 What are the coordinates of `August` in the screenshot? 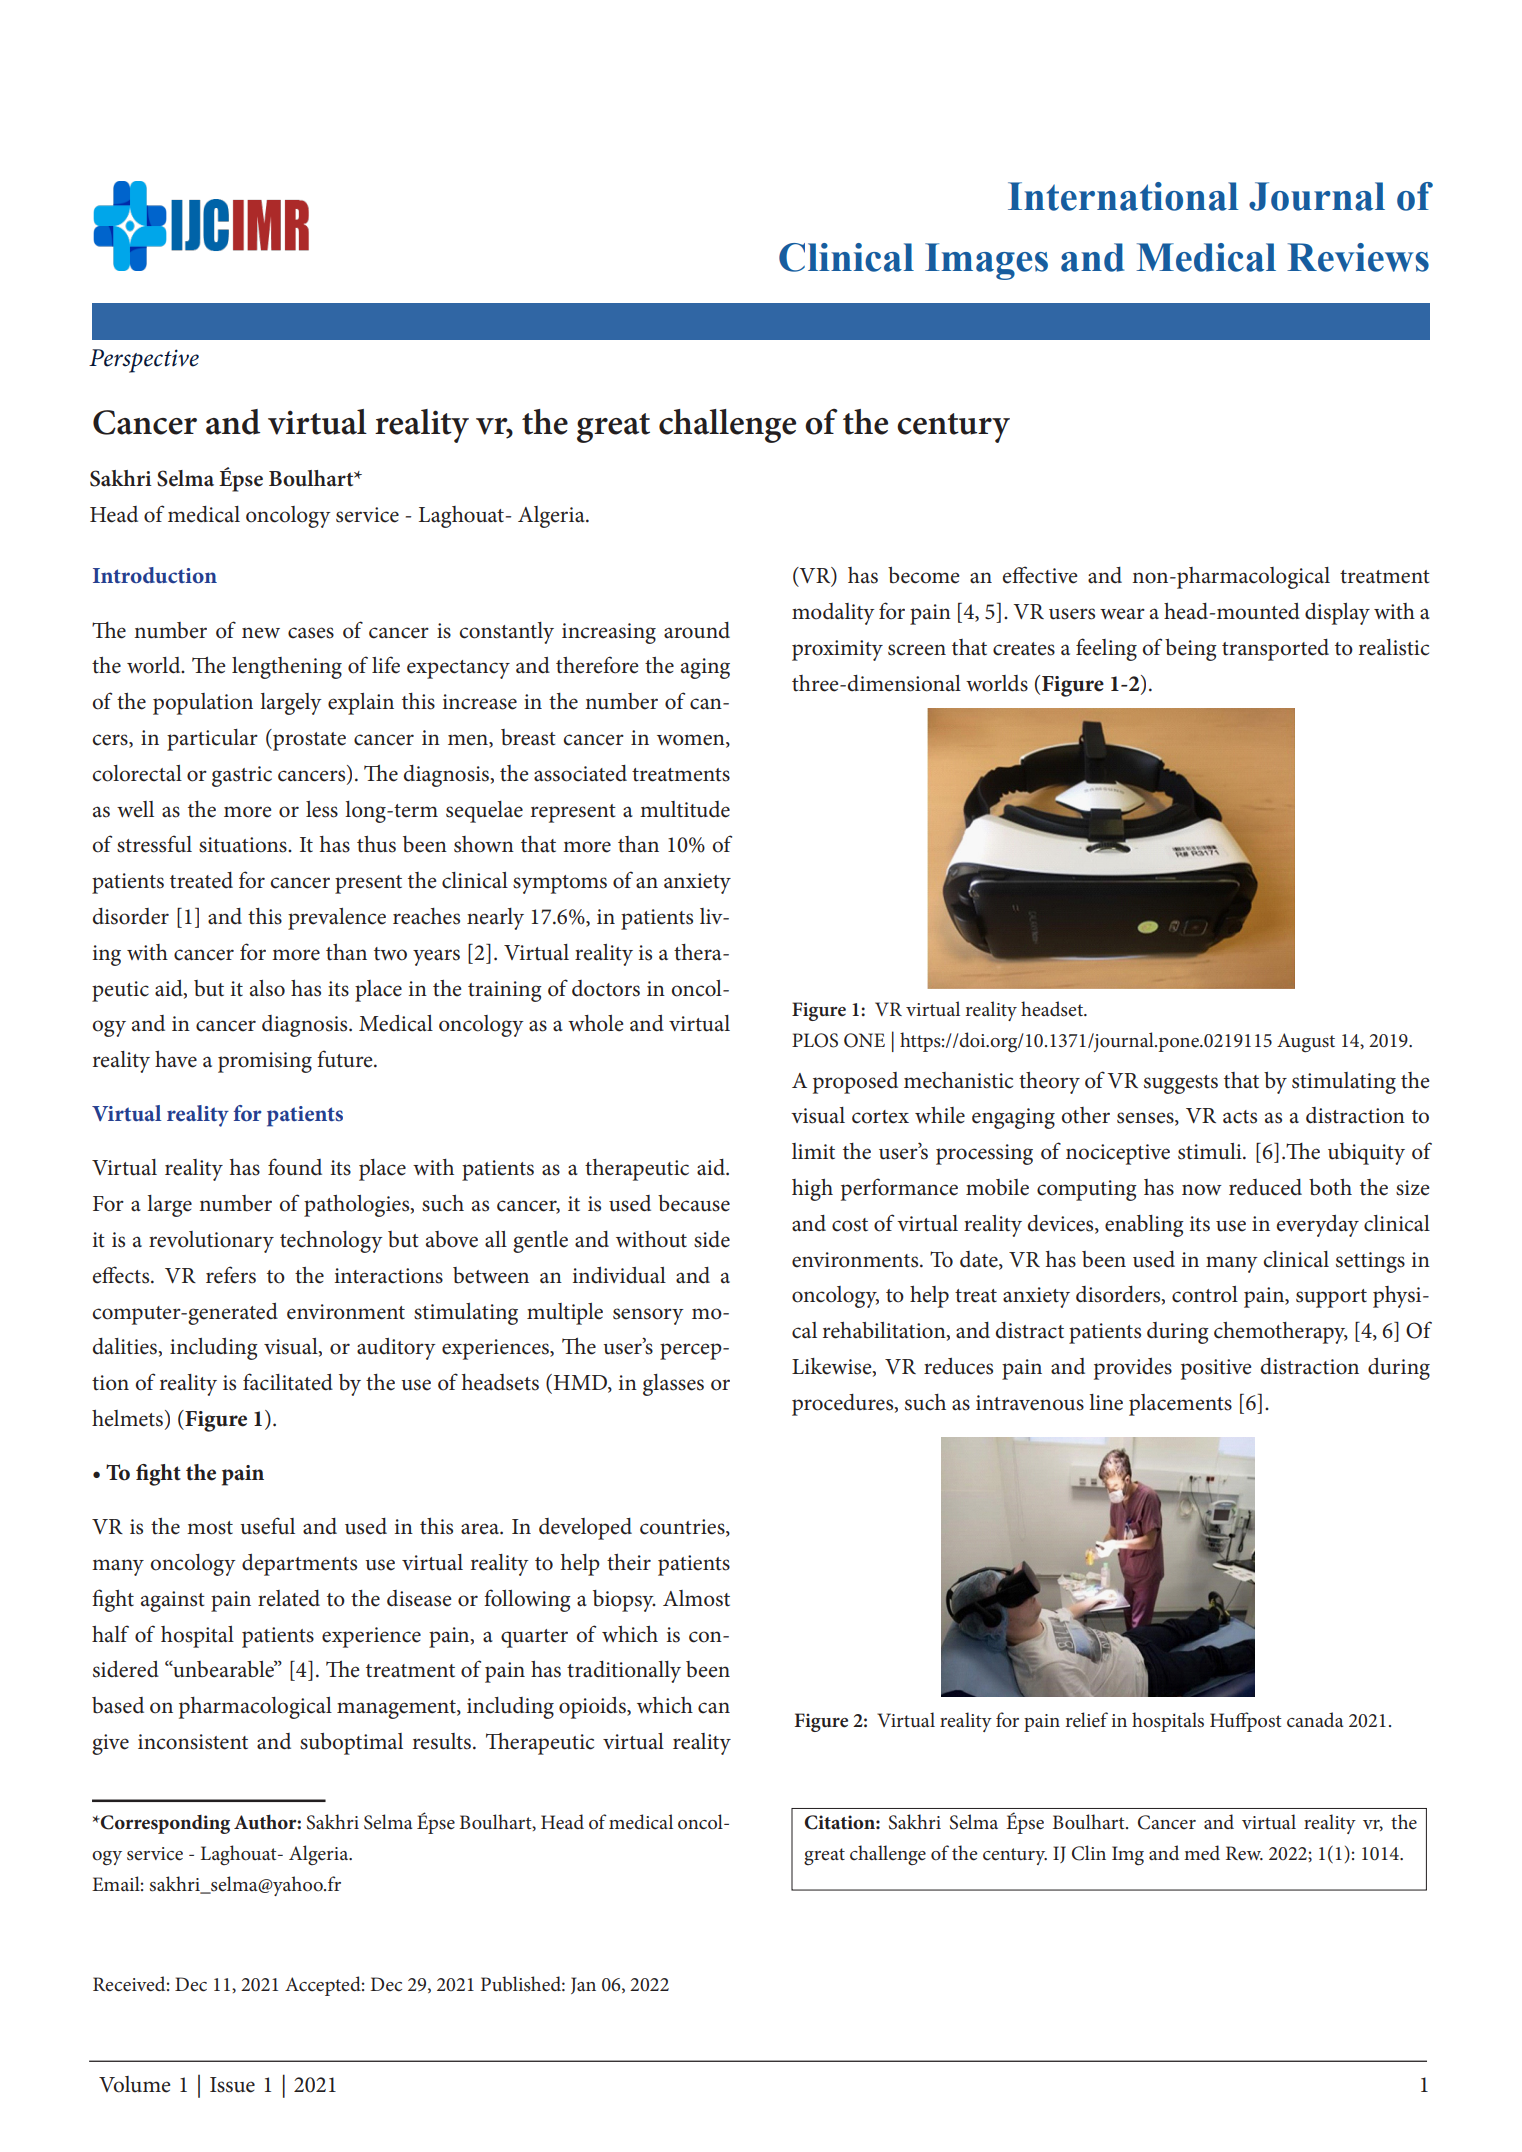 It's located at (1306, 1043).
